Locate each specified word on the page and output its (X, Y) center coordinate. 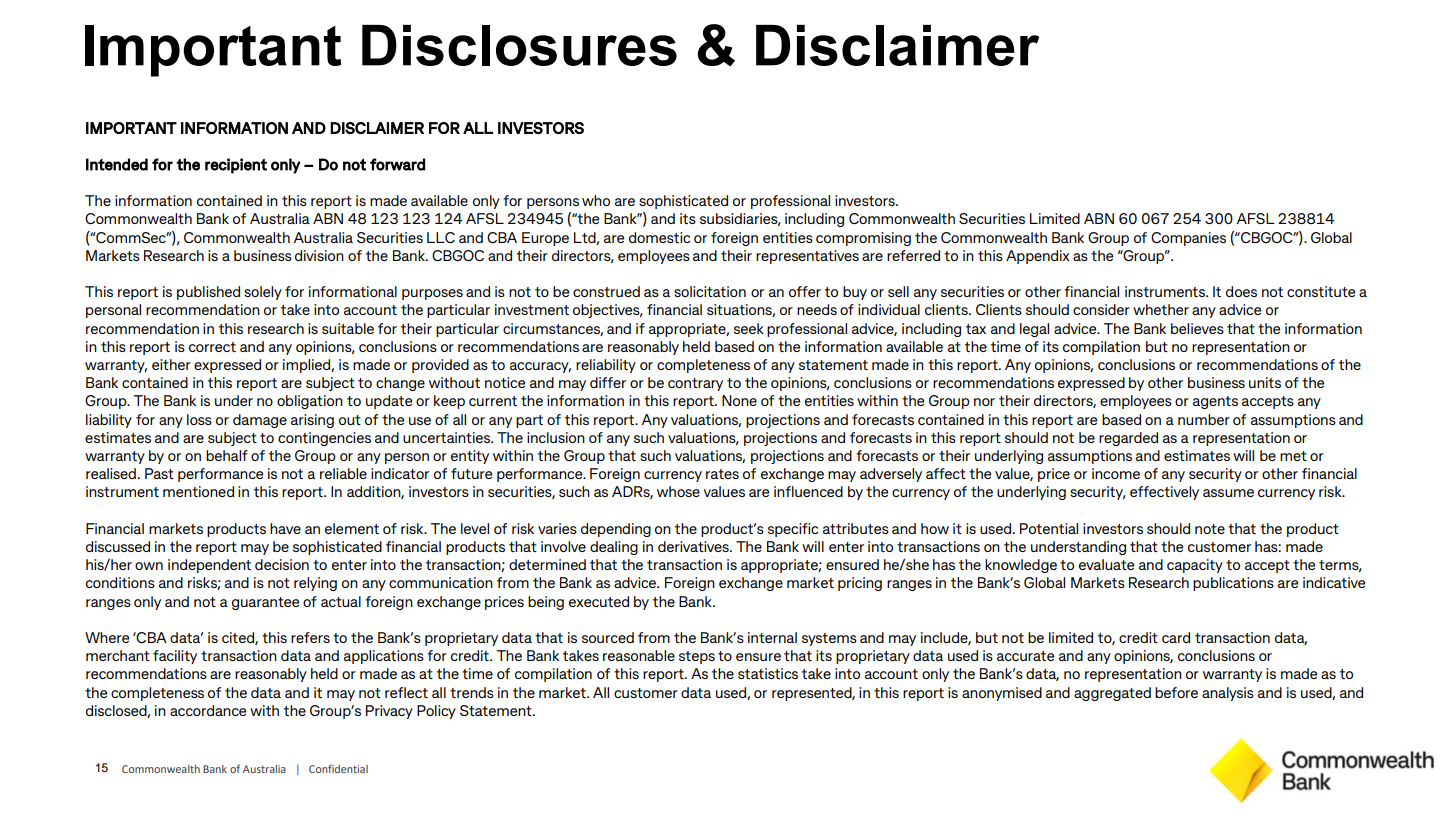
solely (263, 293)
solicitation (710, 291)
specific (793, 530)
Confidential (338, 768)
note (1210, 529)
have (285, 528)
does (1241, 291)
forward (397, 164)
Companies (1188, 239)
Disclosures (519, 45)
